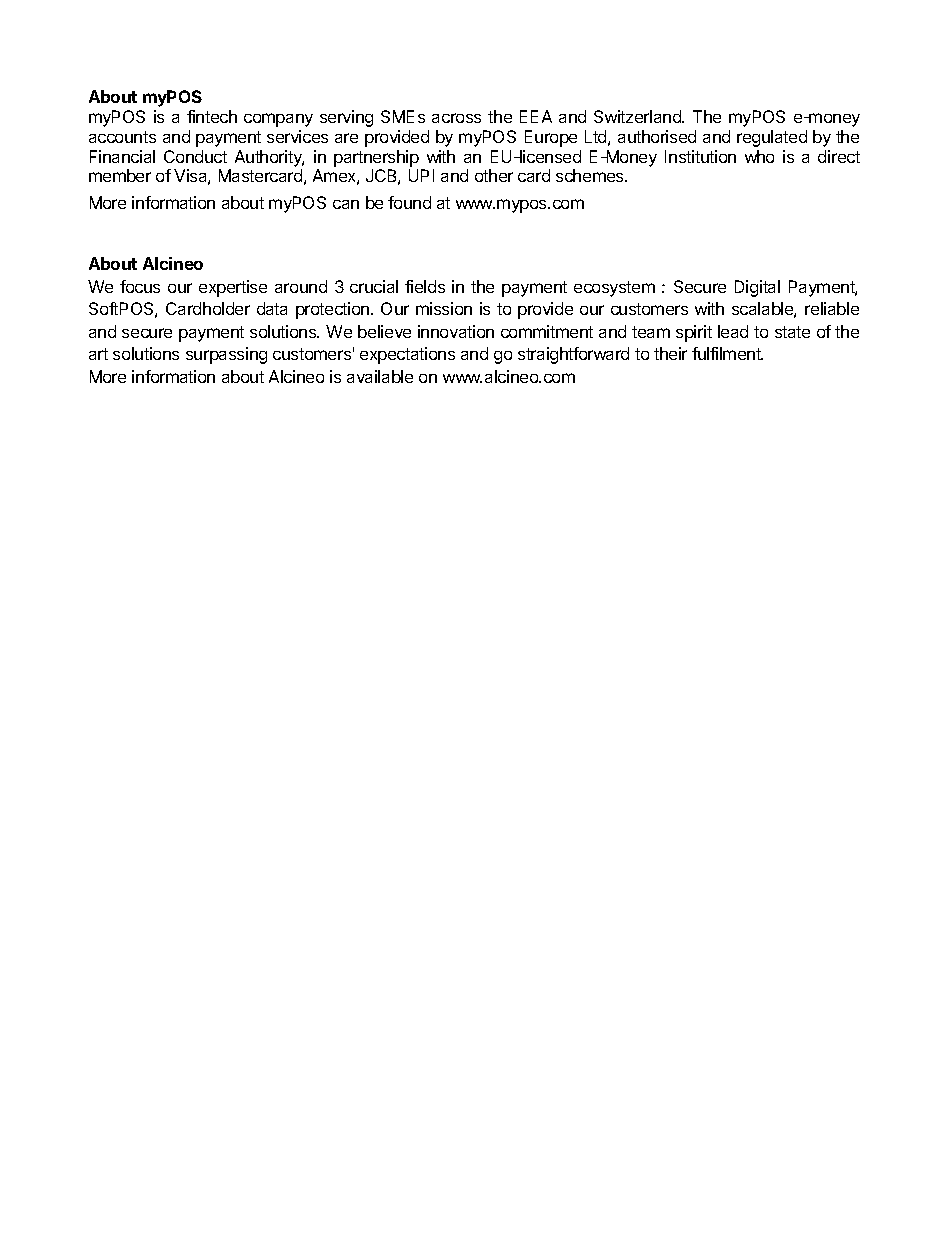 This screenshot has height=1233, width=952. I want to click on surpassing, so click(226, 355).
